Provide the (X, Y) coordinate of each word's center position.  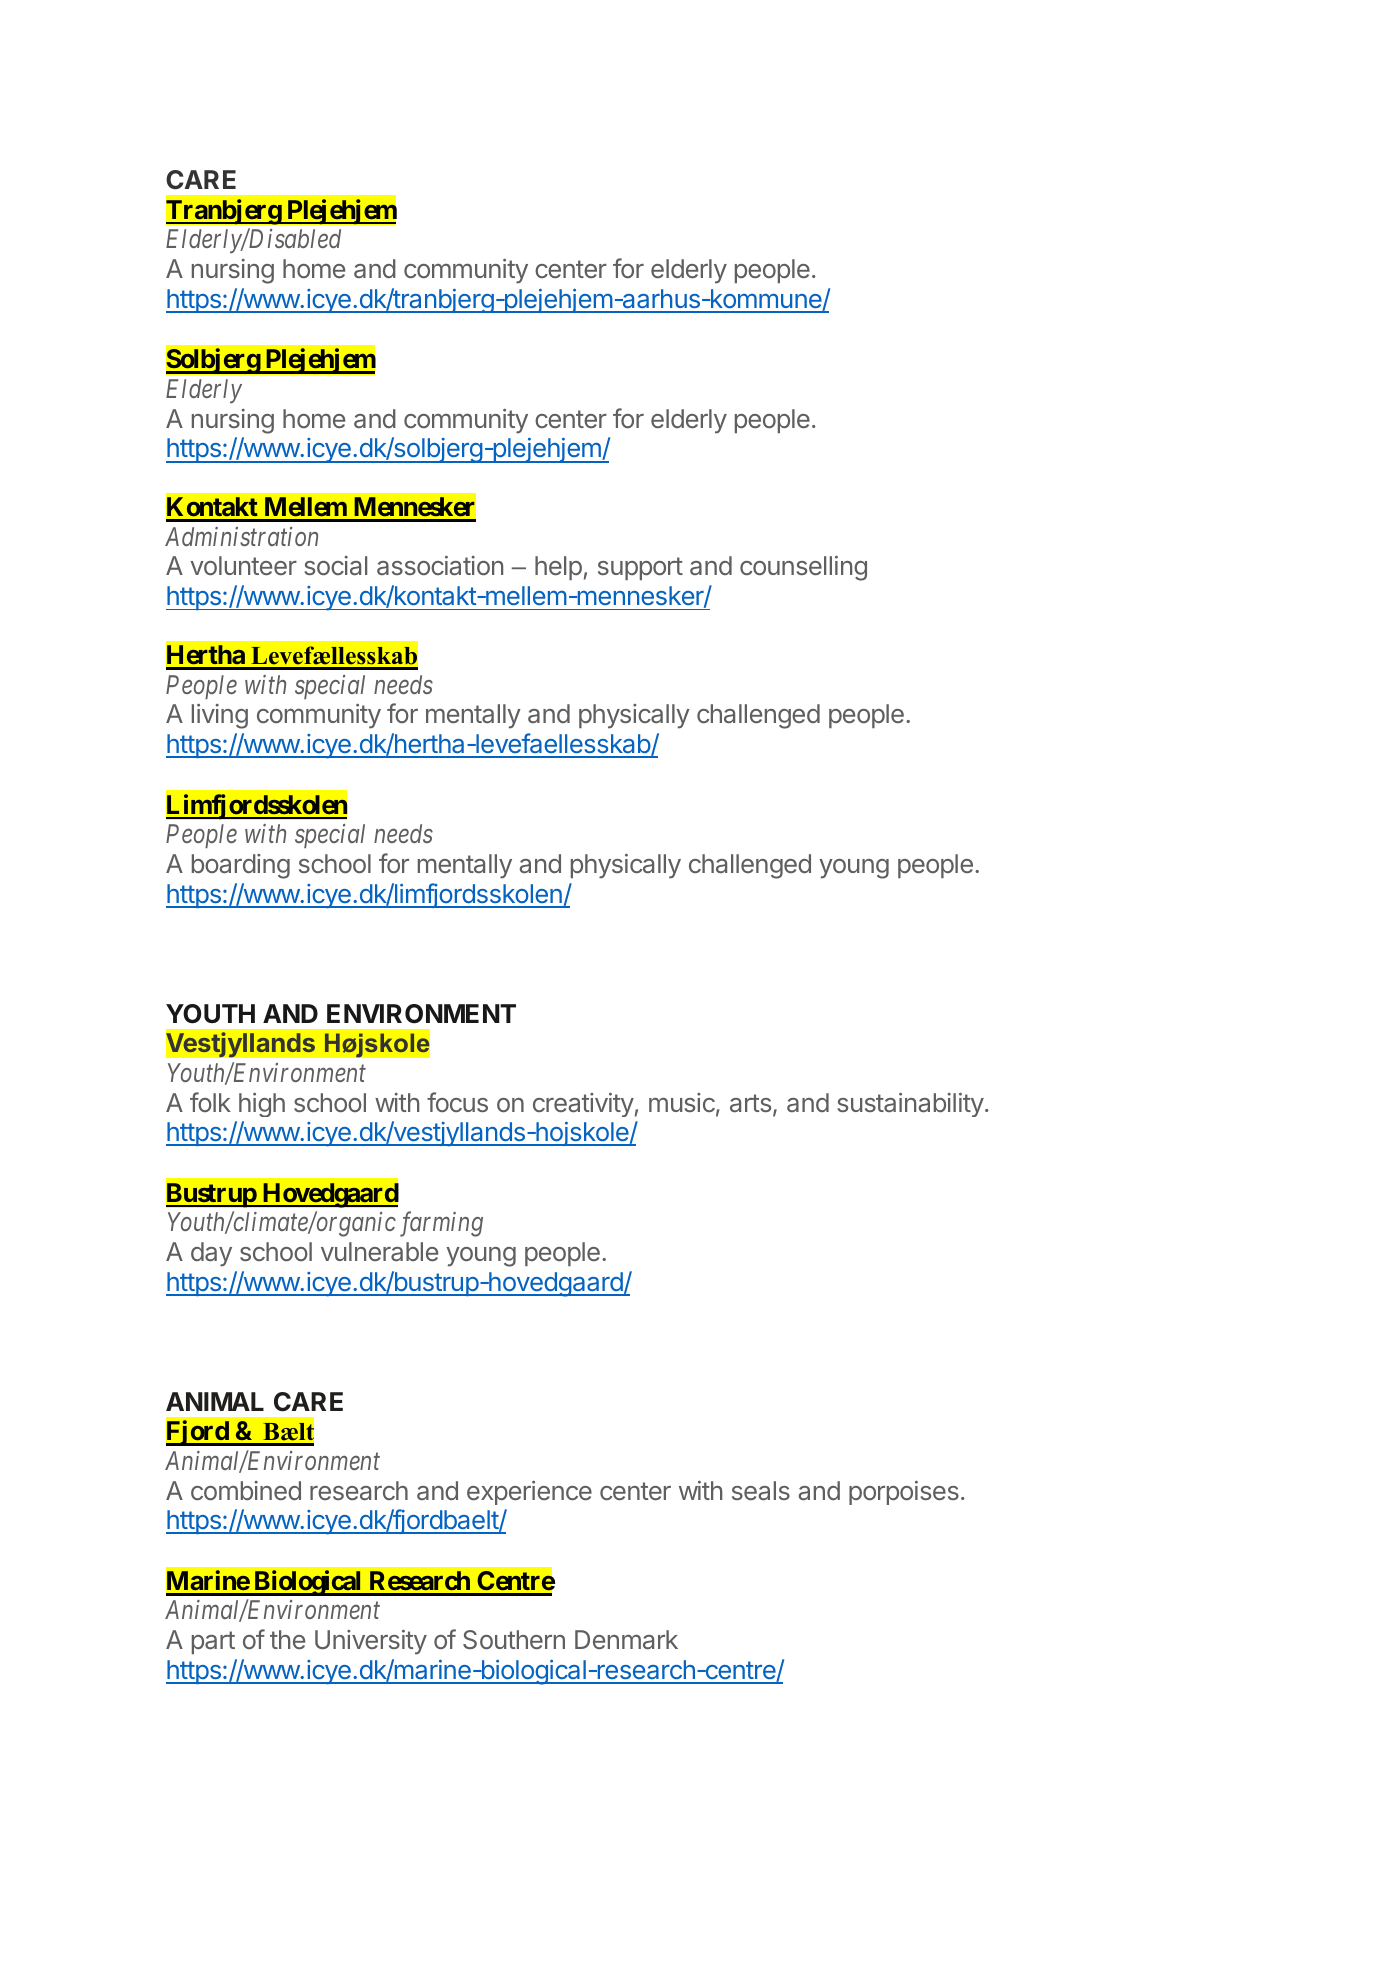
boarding (241, 866)
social (336, 565)
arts (750, 1103)
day (211, 1254)
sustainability (911, 1105)
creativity (583, 1105)
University (371, 1642)
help (558, 568)
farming (441, 1224)
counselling (803, 568)
